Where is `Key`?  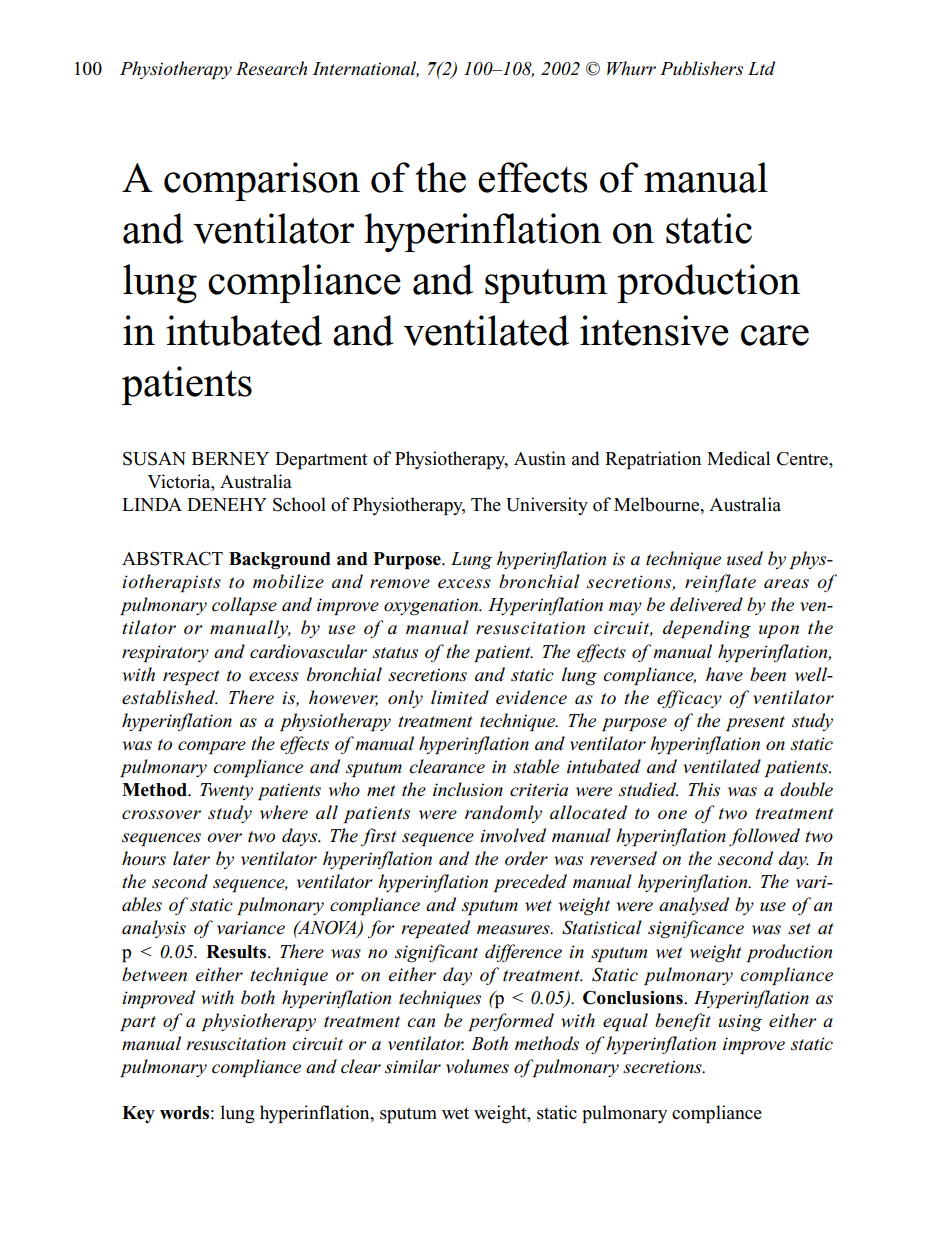 Key is located at coordinates (138, 1114).
